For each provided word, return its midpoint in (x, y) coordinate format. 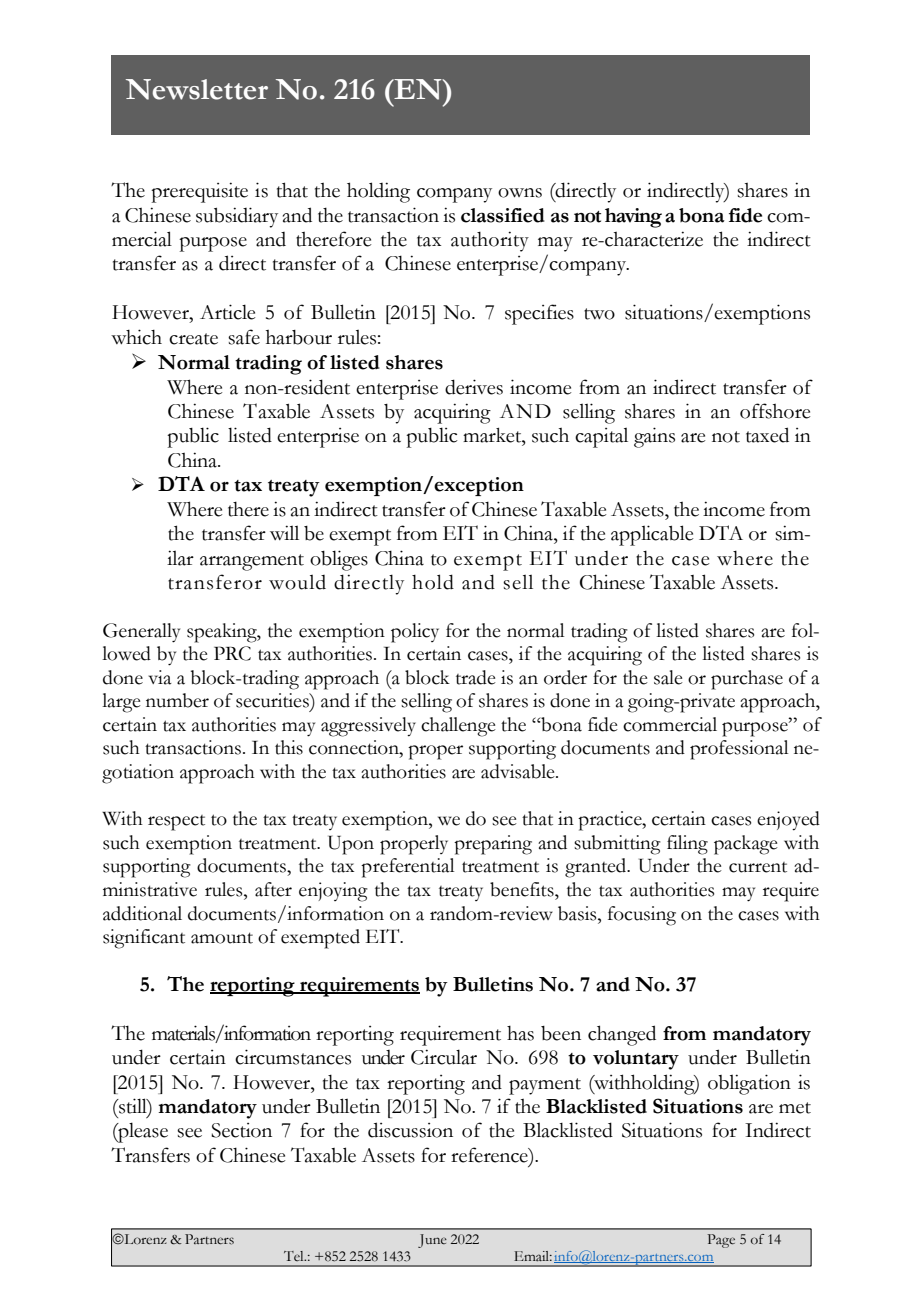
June (432, 1241)
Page (721, 1241)
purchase (747, 680)
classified (503, 215)
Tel (295, 1256)
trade (476, 677)
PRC (232, 653)
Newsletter (197, 89)
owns (520, 193)
